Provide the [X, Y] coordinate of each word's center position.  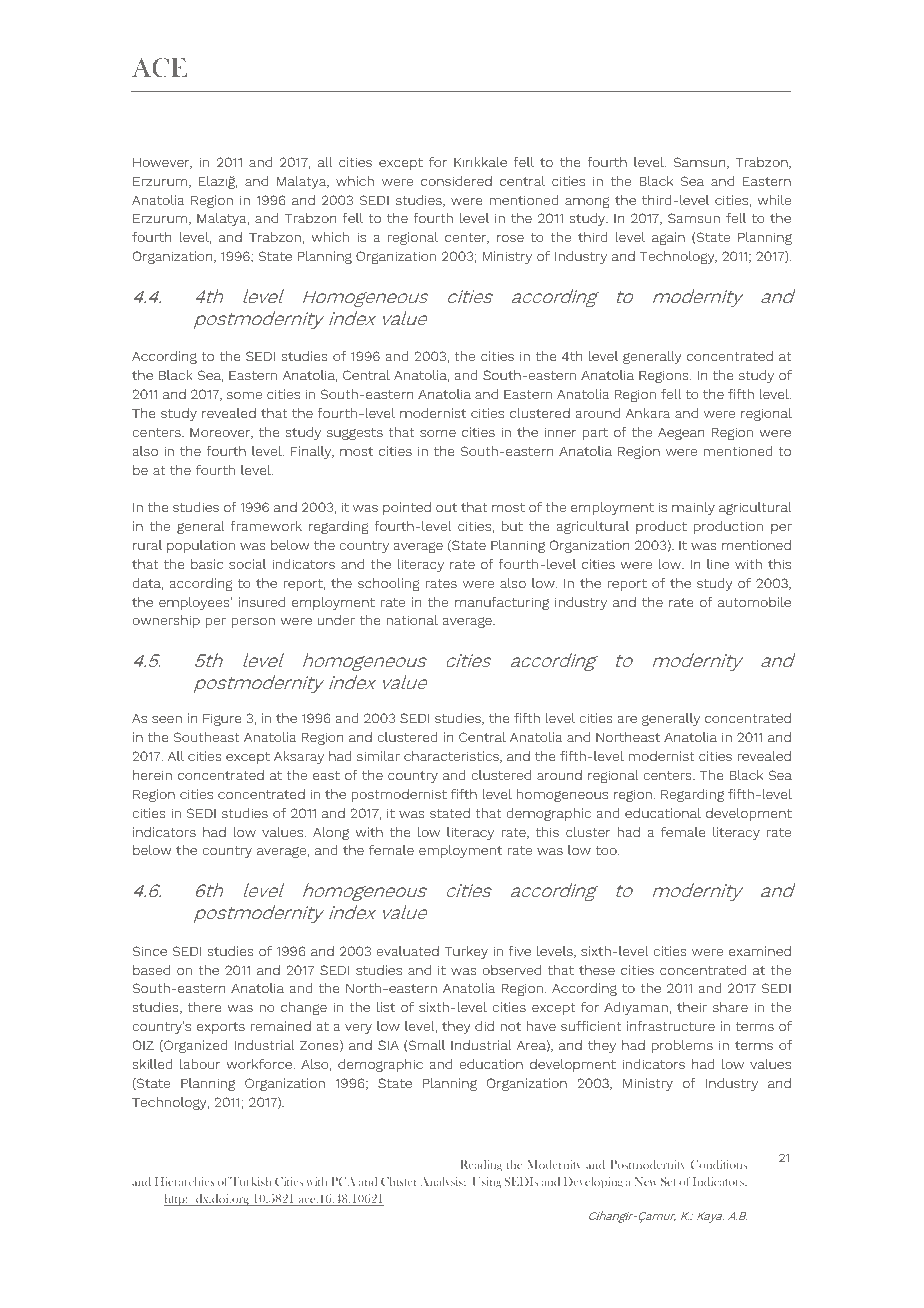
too [607, 850]
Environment [517, 67]
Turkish [251, 1181]
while [774, 200]
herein [152, 775]
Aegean [681, 434]
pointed [407, 508]
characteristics [452, 757]
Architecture [262, 67]
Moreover [221, 433]
